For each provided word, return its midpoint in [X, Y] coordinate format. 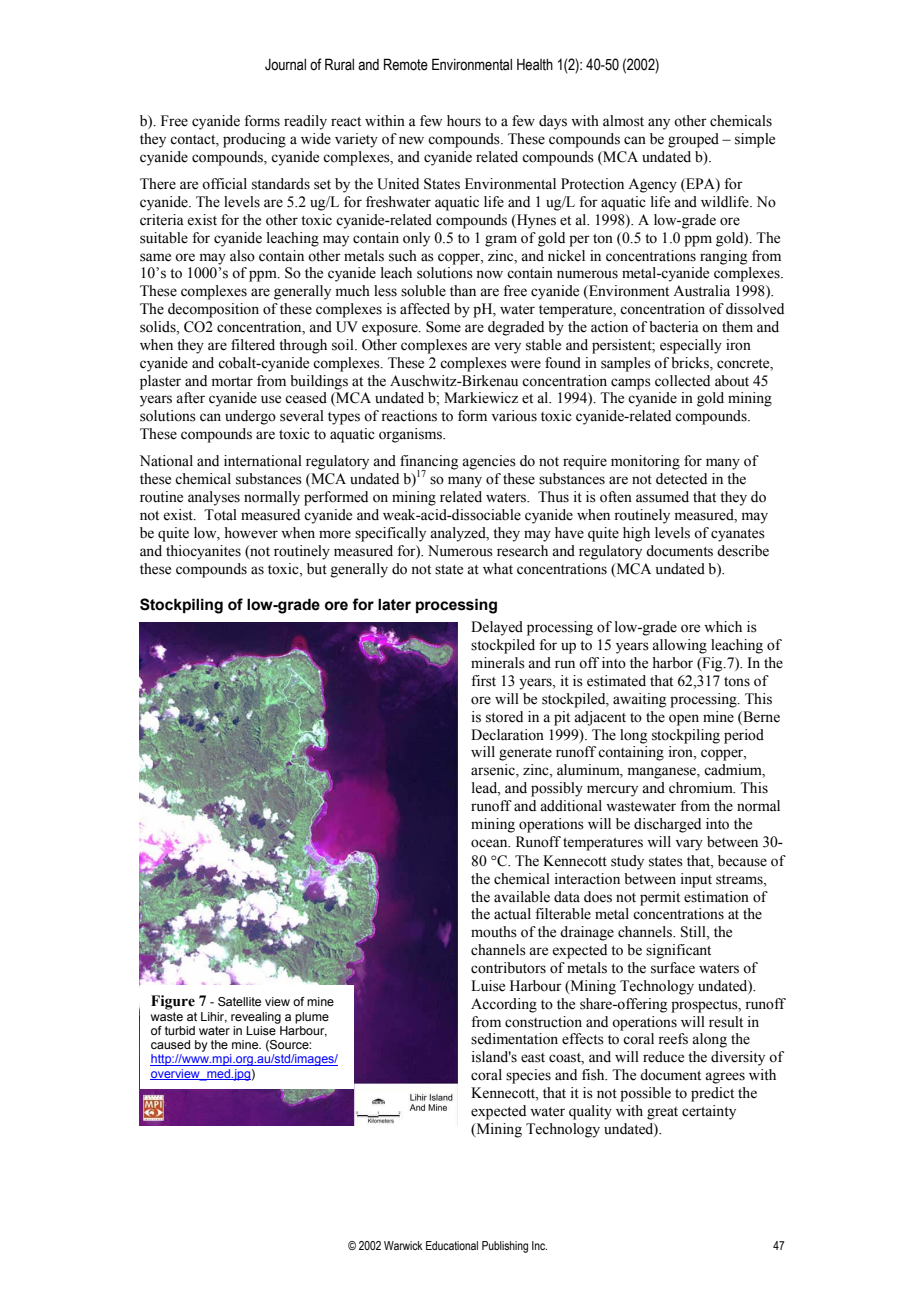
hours [464, 121]
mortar [232, 382]
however [251, 533]
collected [682, 381]
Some [443, 327]
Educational [452, 1245]
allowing [679, 646]
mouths [494, 932]
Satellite [239, 1001]
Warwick [403, 1245]
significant [678, 951]
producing [254, 140]
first [483, 681]
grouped [693, 140]
